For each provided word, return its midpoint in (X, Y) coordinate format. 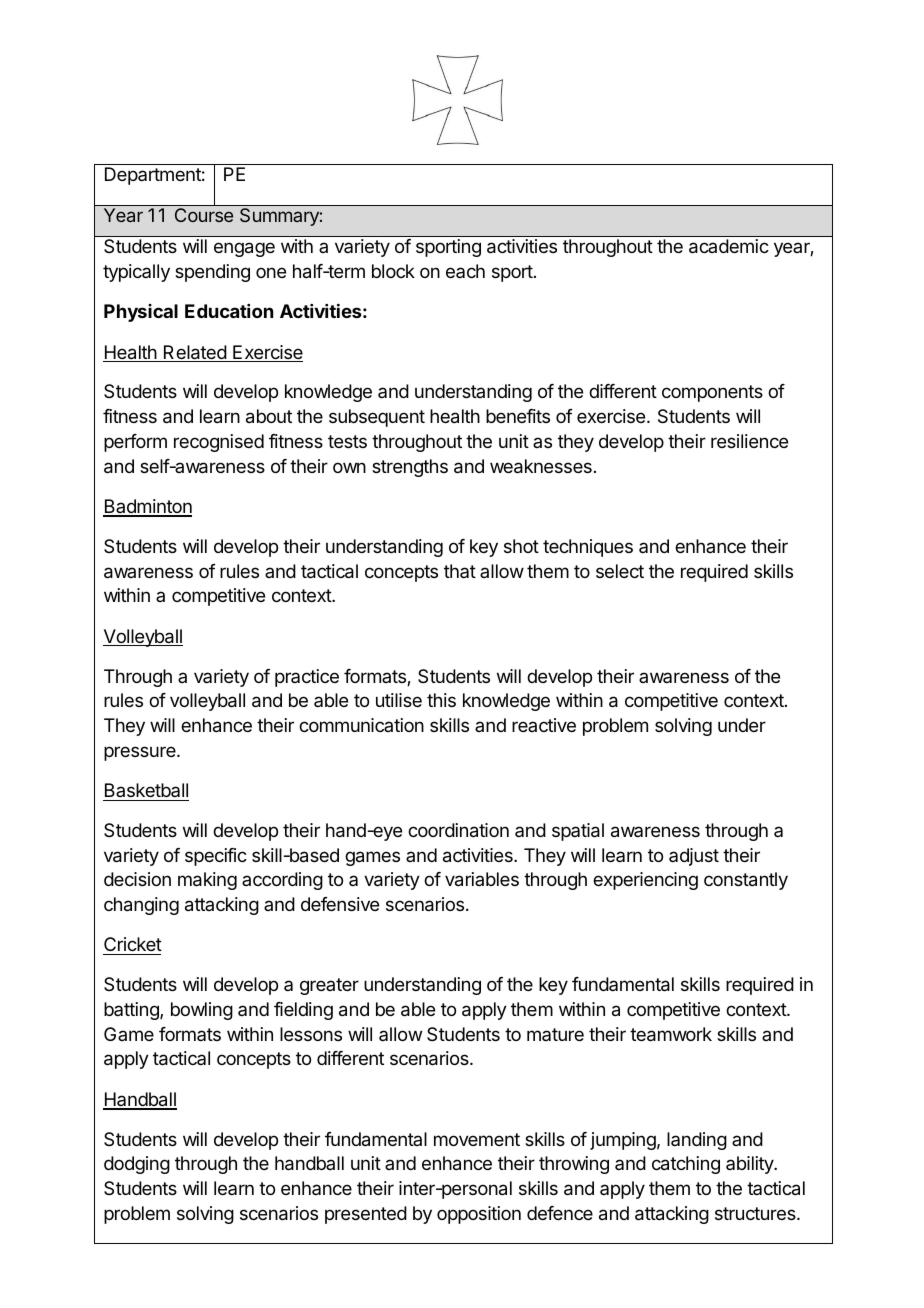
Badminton (147, 507)
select (620, 571)
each (465, 271)
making (207, 881)
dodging (137, 1165)
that (460, 571)
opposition (479, 1215)
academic (729, 246)
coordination (458, 830)
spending (212, 273)
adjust (694, 857)
